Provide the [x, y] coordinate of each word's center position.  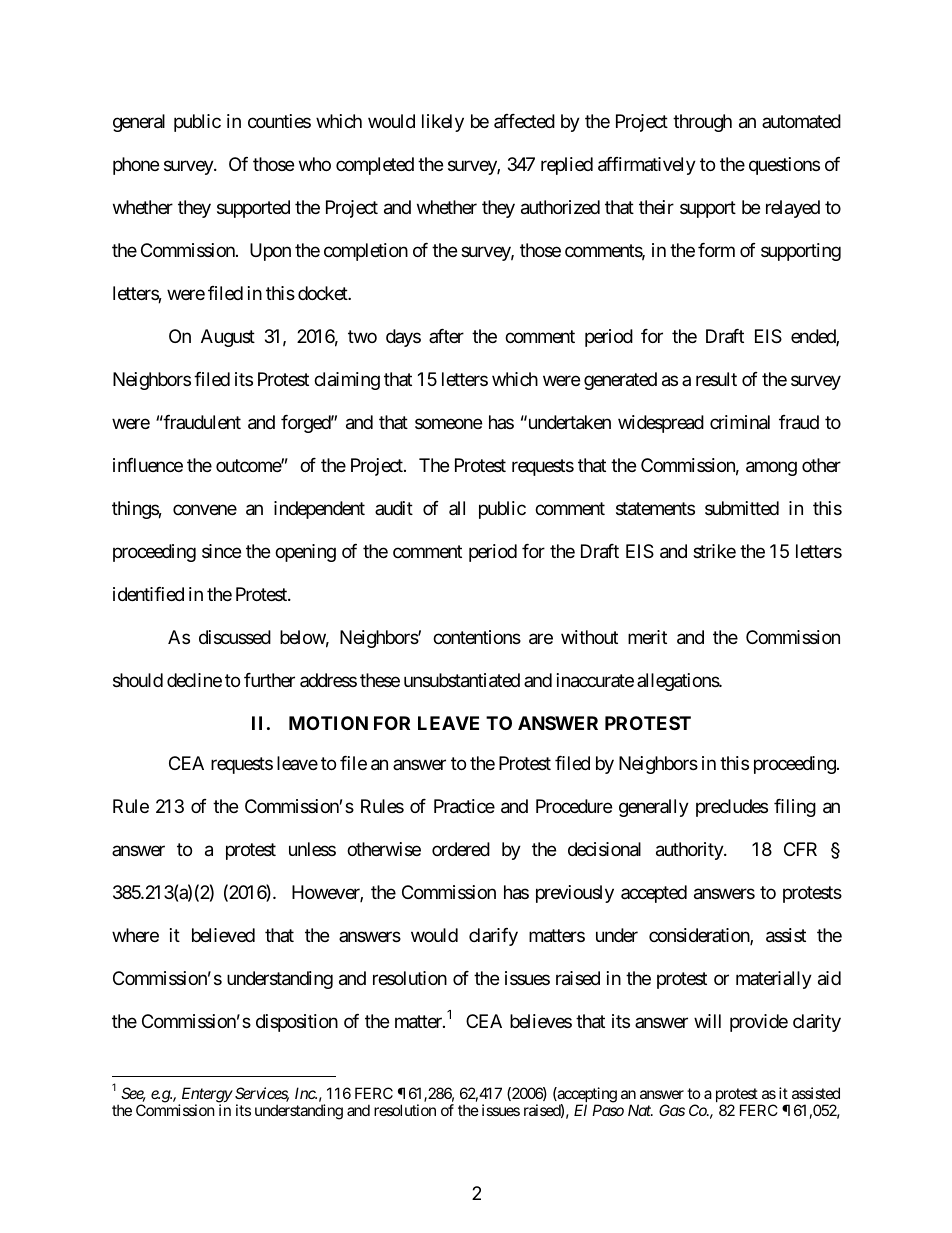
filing [795, 808]
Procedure [574, 806]
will [707, 1021]
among [771, 469]
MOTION [328, 723]
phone [136, 166]
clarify [493, 937]
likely [443, 123]
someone [448, 424]
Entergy [206, 1096]
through [702, 123]
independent [319, 510]
